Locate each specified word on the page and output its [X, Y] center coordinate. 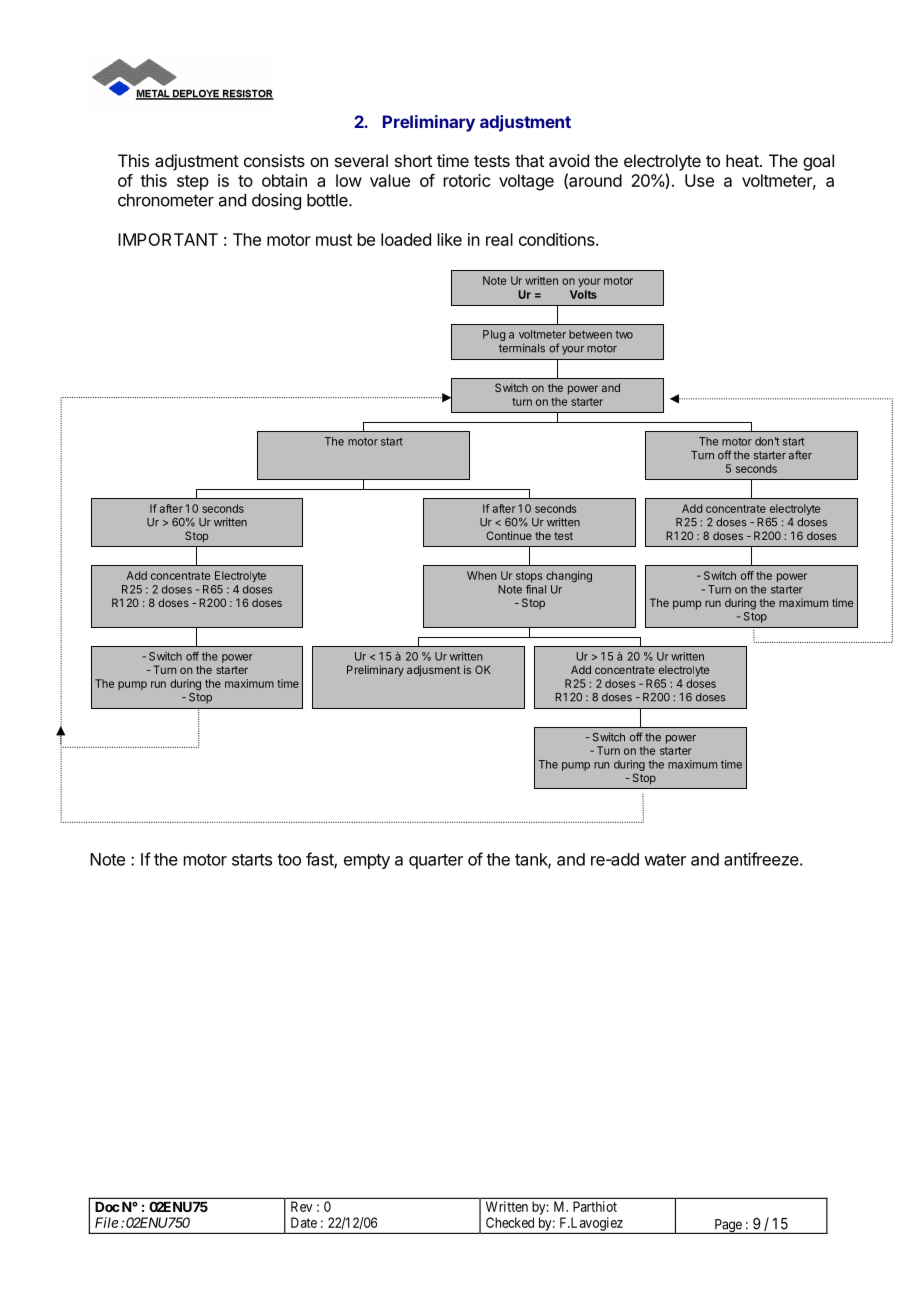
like [450, 239]
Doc [107, 1207]
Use [699, 180]
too [289, 860]
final [536, 589]
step [193, 183]
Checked [510, 1222]
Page [728, 1226]
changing [569, 576]
